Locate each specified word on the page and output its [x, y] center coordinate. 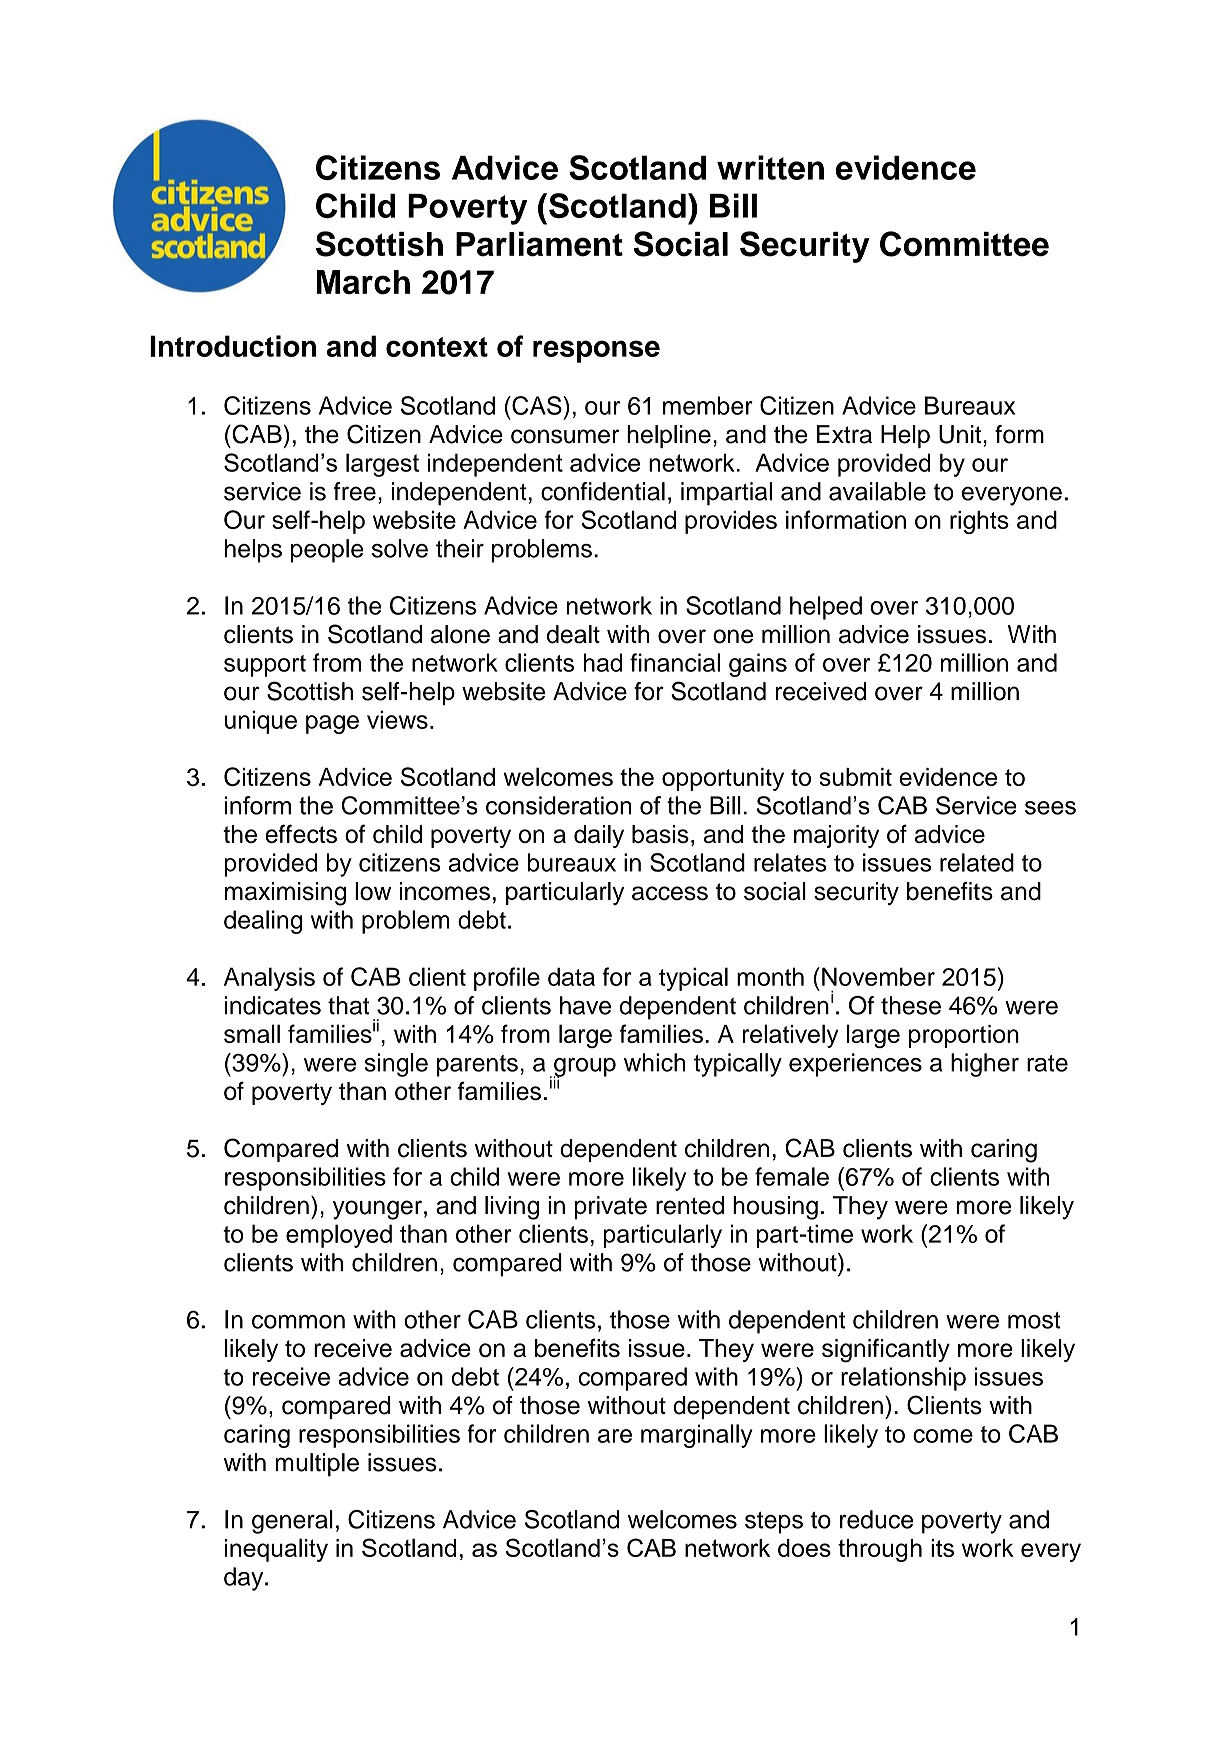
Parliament [539, 244]
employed [339, 1236]
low [373, 891]
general [292, 1522]
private [611, 1207]
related [977, 862]
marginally [697, 1436]
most [1034, 1320]
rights [979, 522]
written [770, 167]
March [363, 282]
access [670, 893]
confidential [603, 491]
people [327, 551]
